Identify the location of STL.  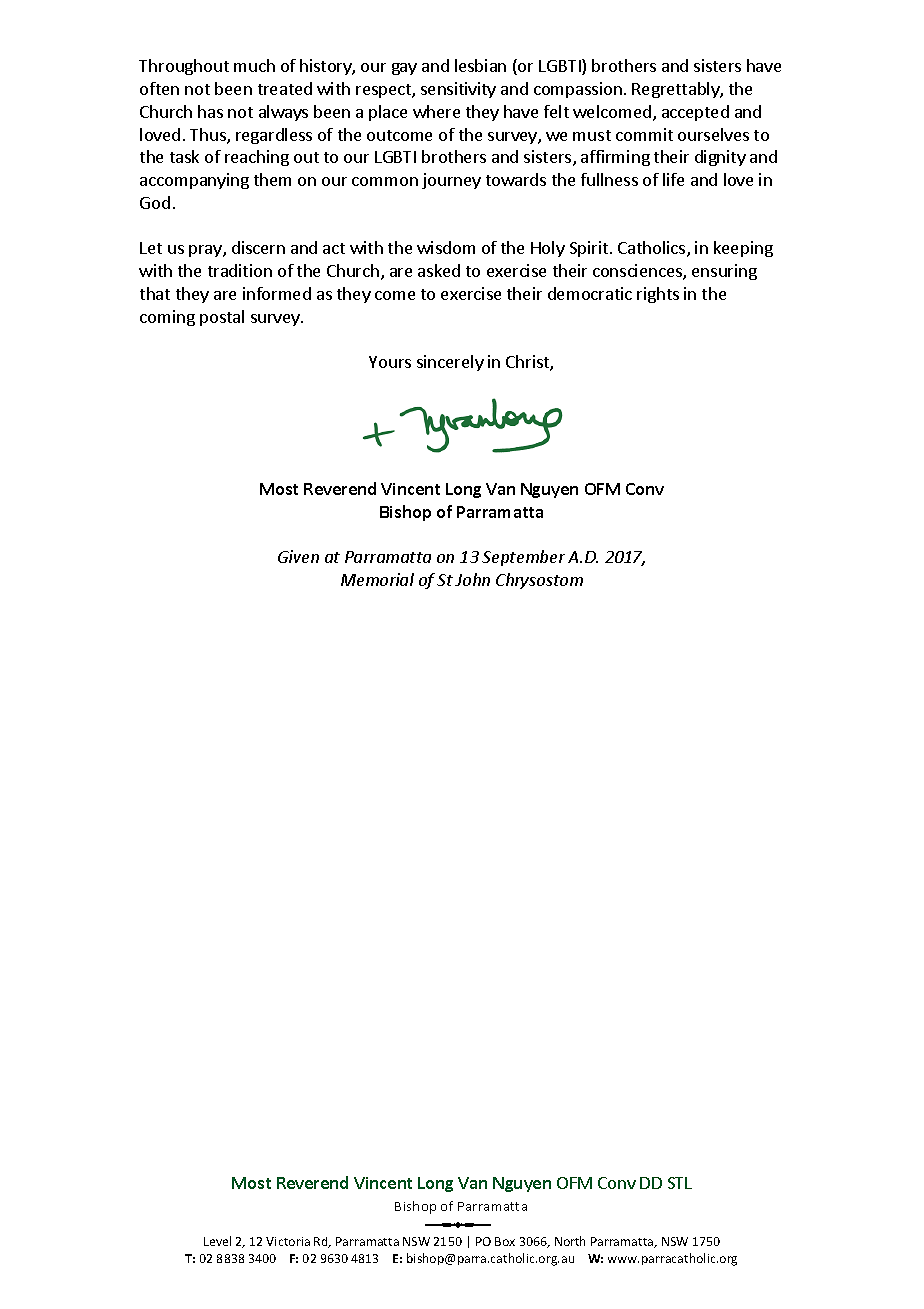
(680, 1183).
